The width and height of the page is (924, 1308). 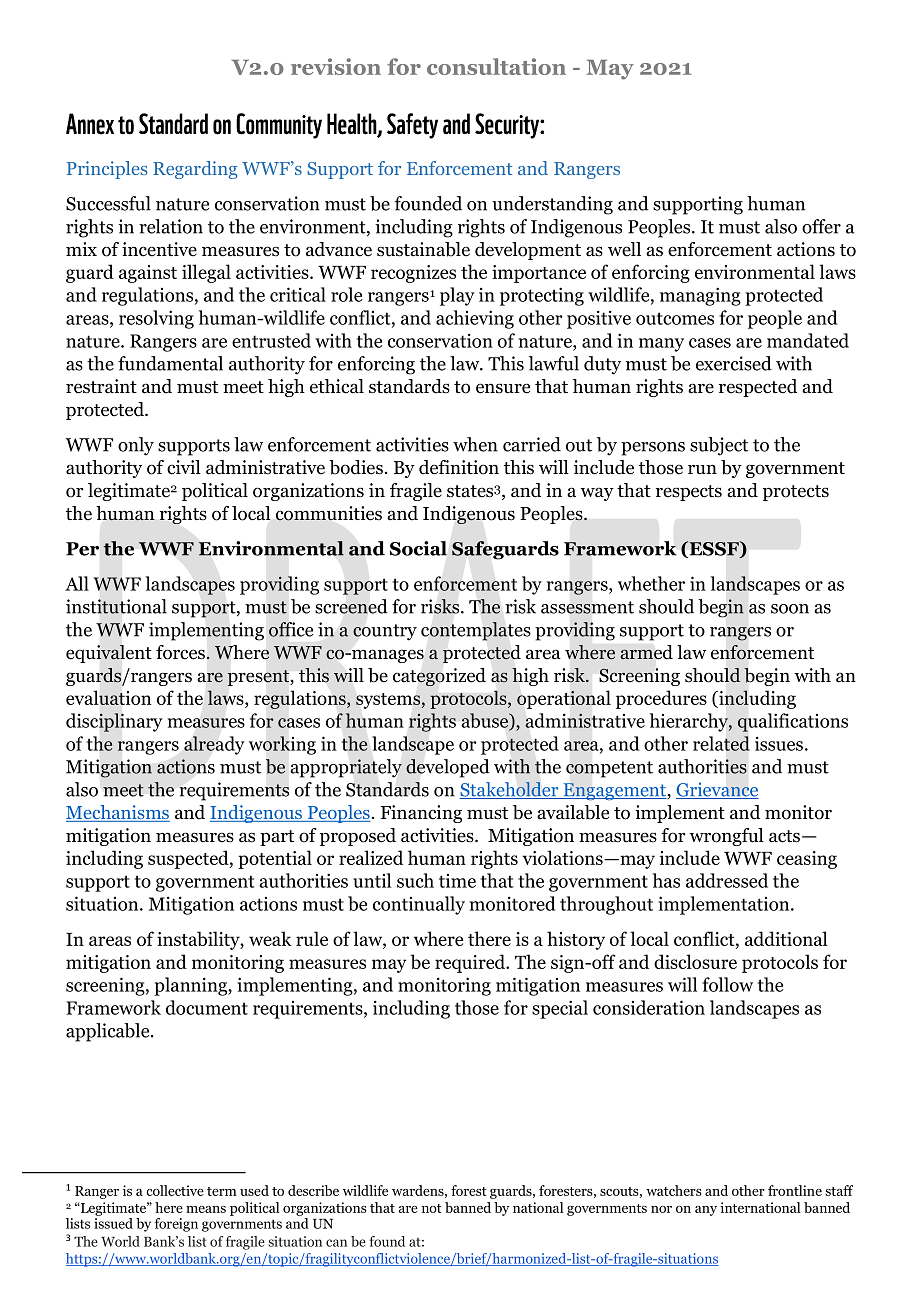 I want to click on consultation, so click(x=496, y=66).
